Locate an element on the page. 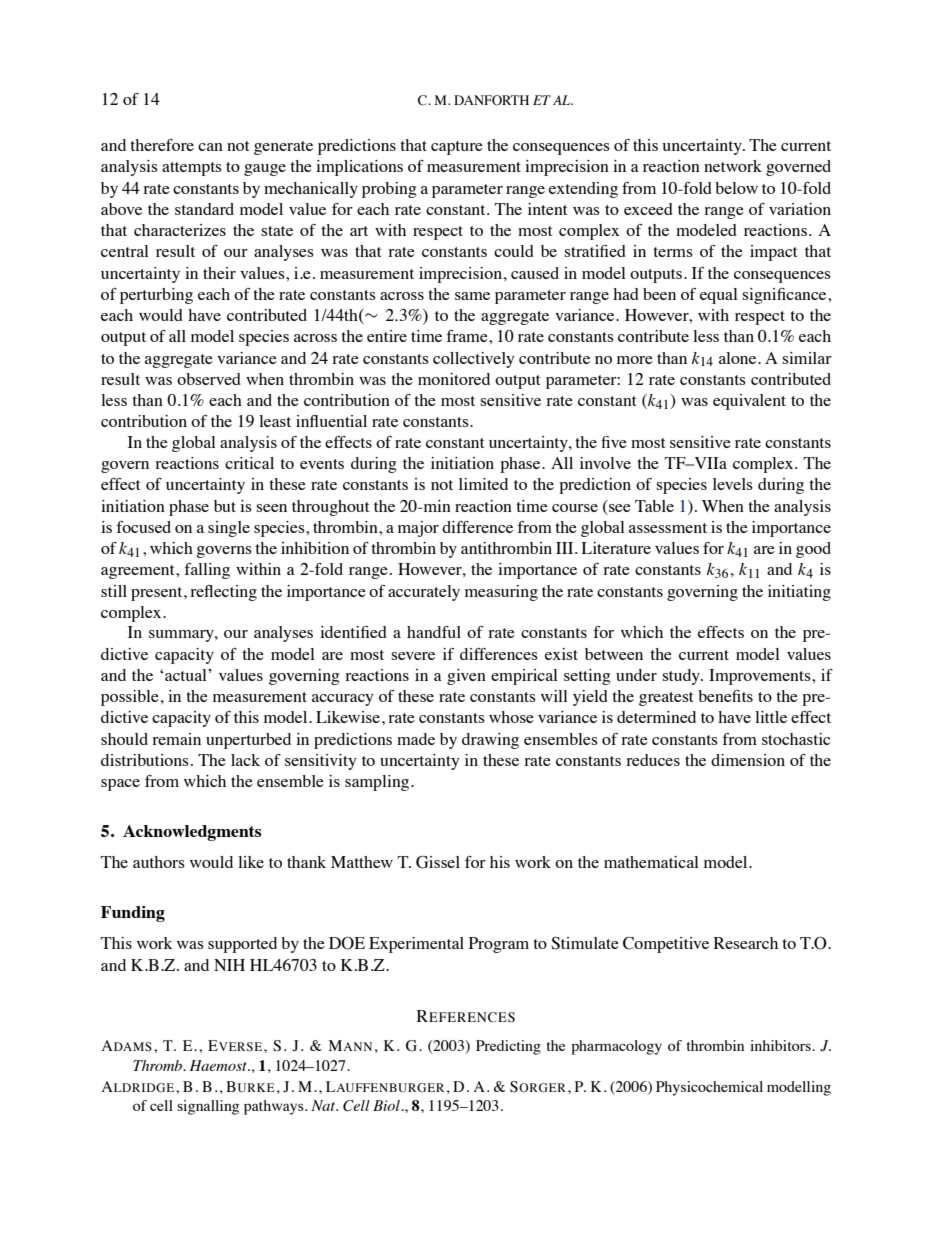 The height and width of the document is (1240, 952). alone is located at coordinates (739, 358).
